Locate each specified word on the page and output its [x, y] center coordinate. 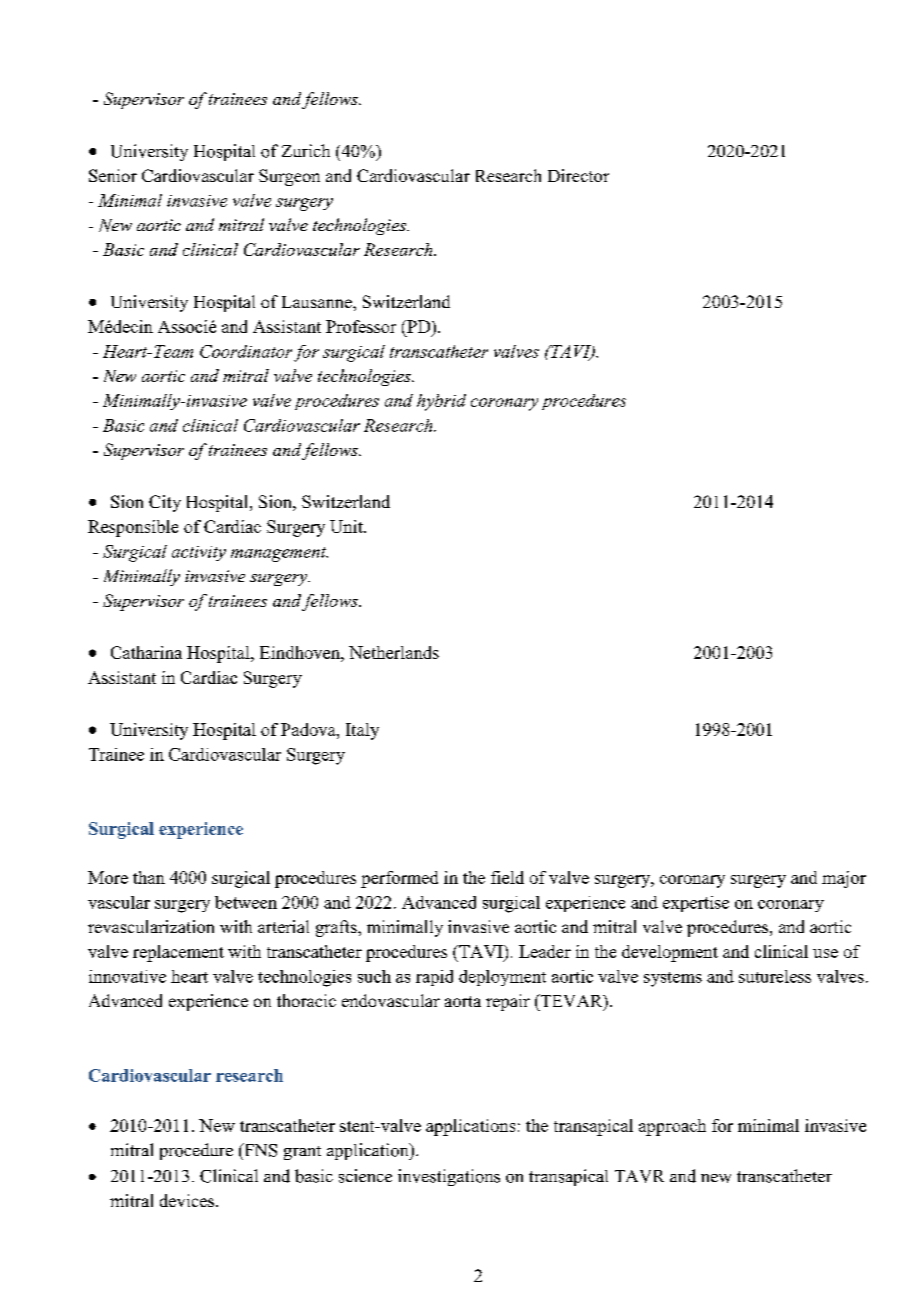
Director [578, 175]
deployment [502, 978]
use [825, 953]
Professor [361, 326]
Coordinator [246, 351]
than [149, 877]
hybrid [441, 402]
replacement [178, 953]
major [844, 879]
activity [199, 553]
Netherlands [394, 652]
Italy [362, 731]
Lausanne [318, 302]
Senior [113, 175]
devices [188, 1200]
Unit [347, 526]
